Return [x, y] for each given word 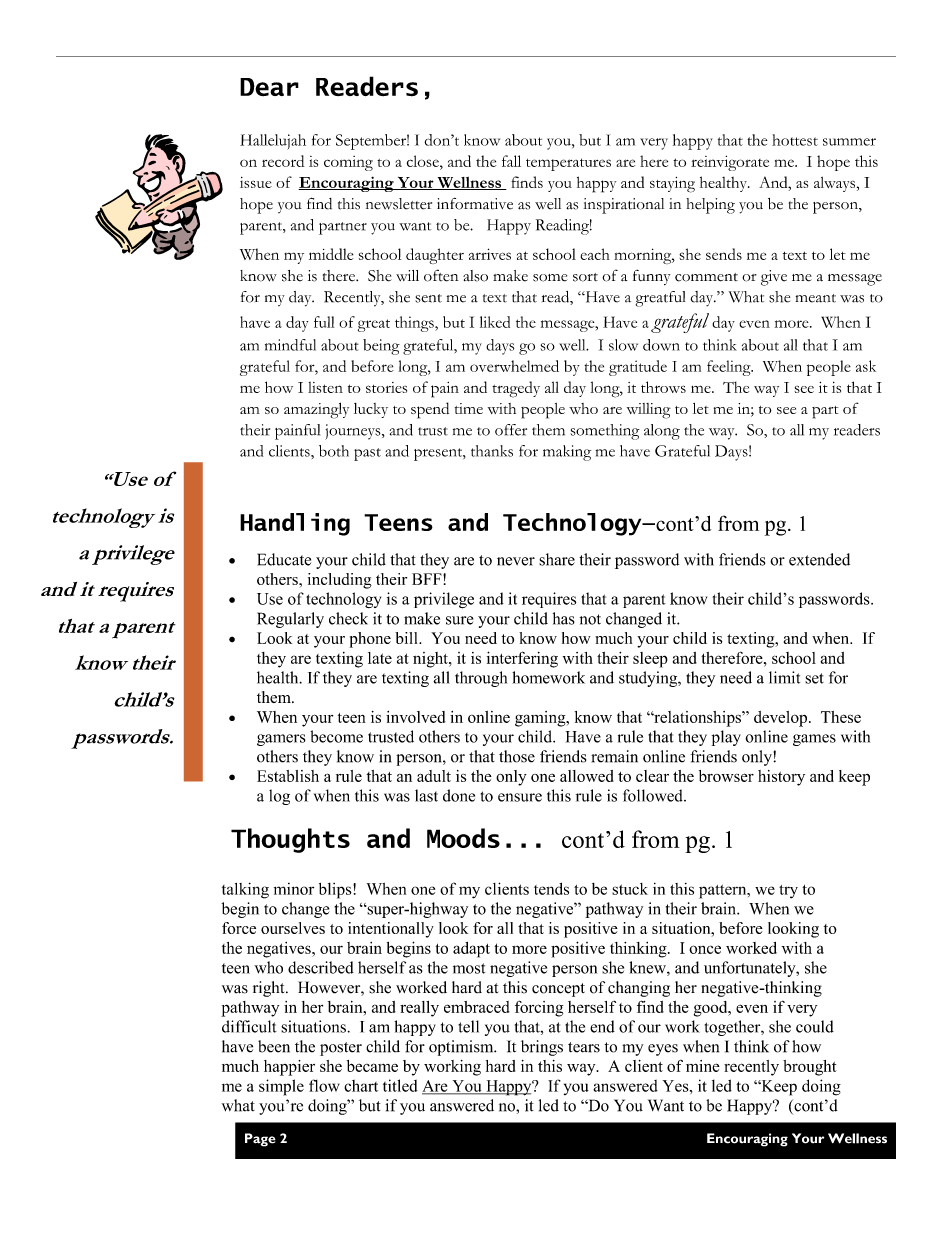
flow [324, 1085]
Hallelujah [273, 142]
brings [542, 1048]
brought [810, 1068]
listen [325, 387]
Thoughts [290, 840]
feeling [730, 368]
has [564, 618]
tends [551, 888]
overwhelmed [514, 366]
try [788, 892]
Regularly [290, 620]
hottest [795, 140]
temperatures [568, 164]
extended [819, 559]
